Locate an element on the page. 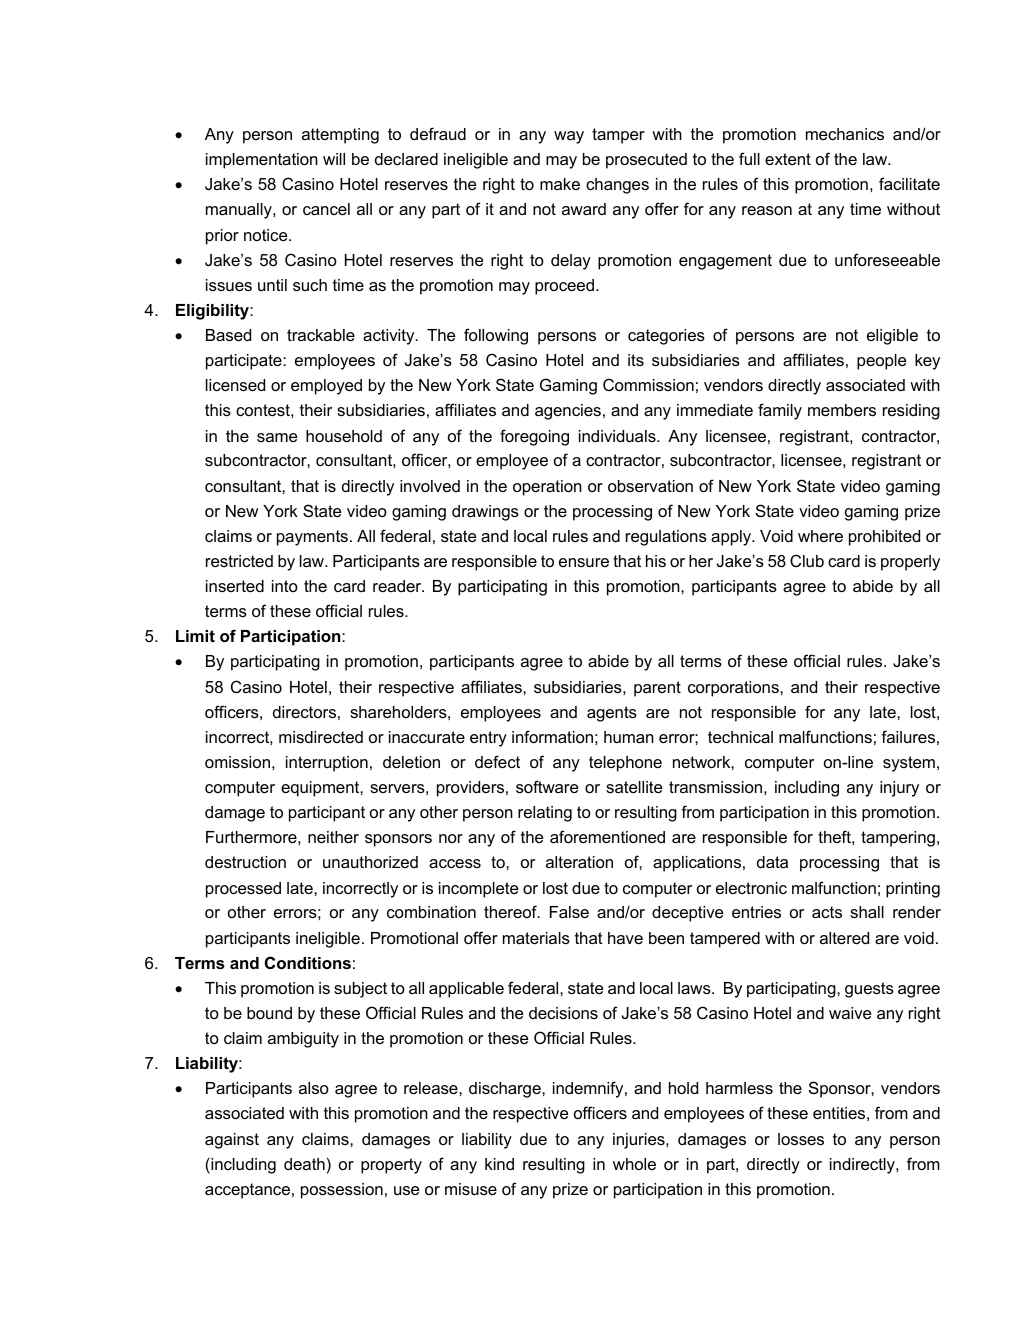  losses is located at coordinates (801, 1139).
